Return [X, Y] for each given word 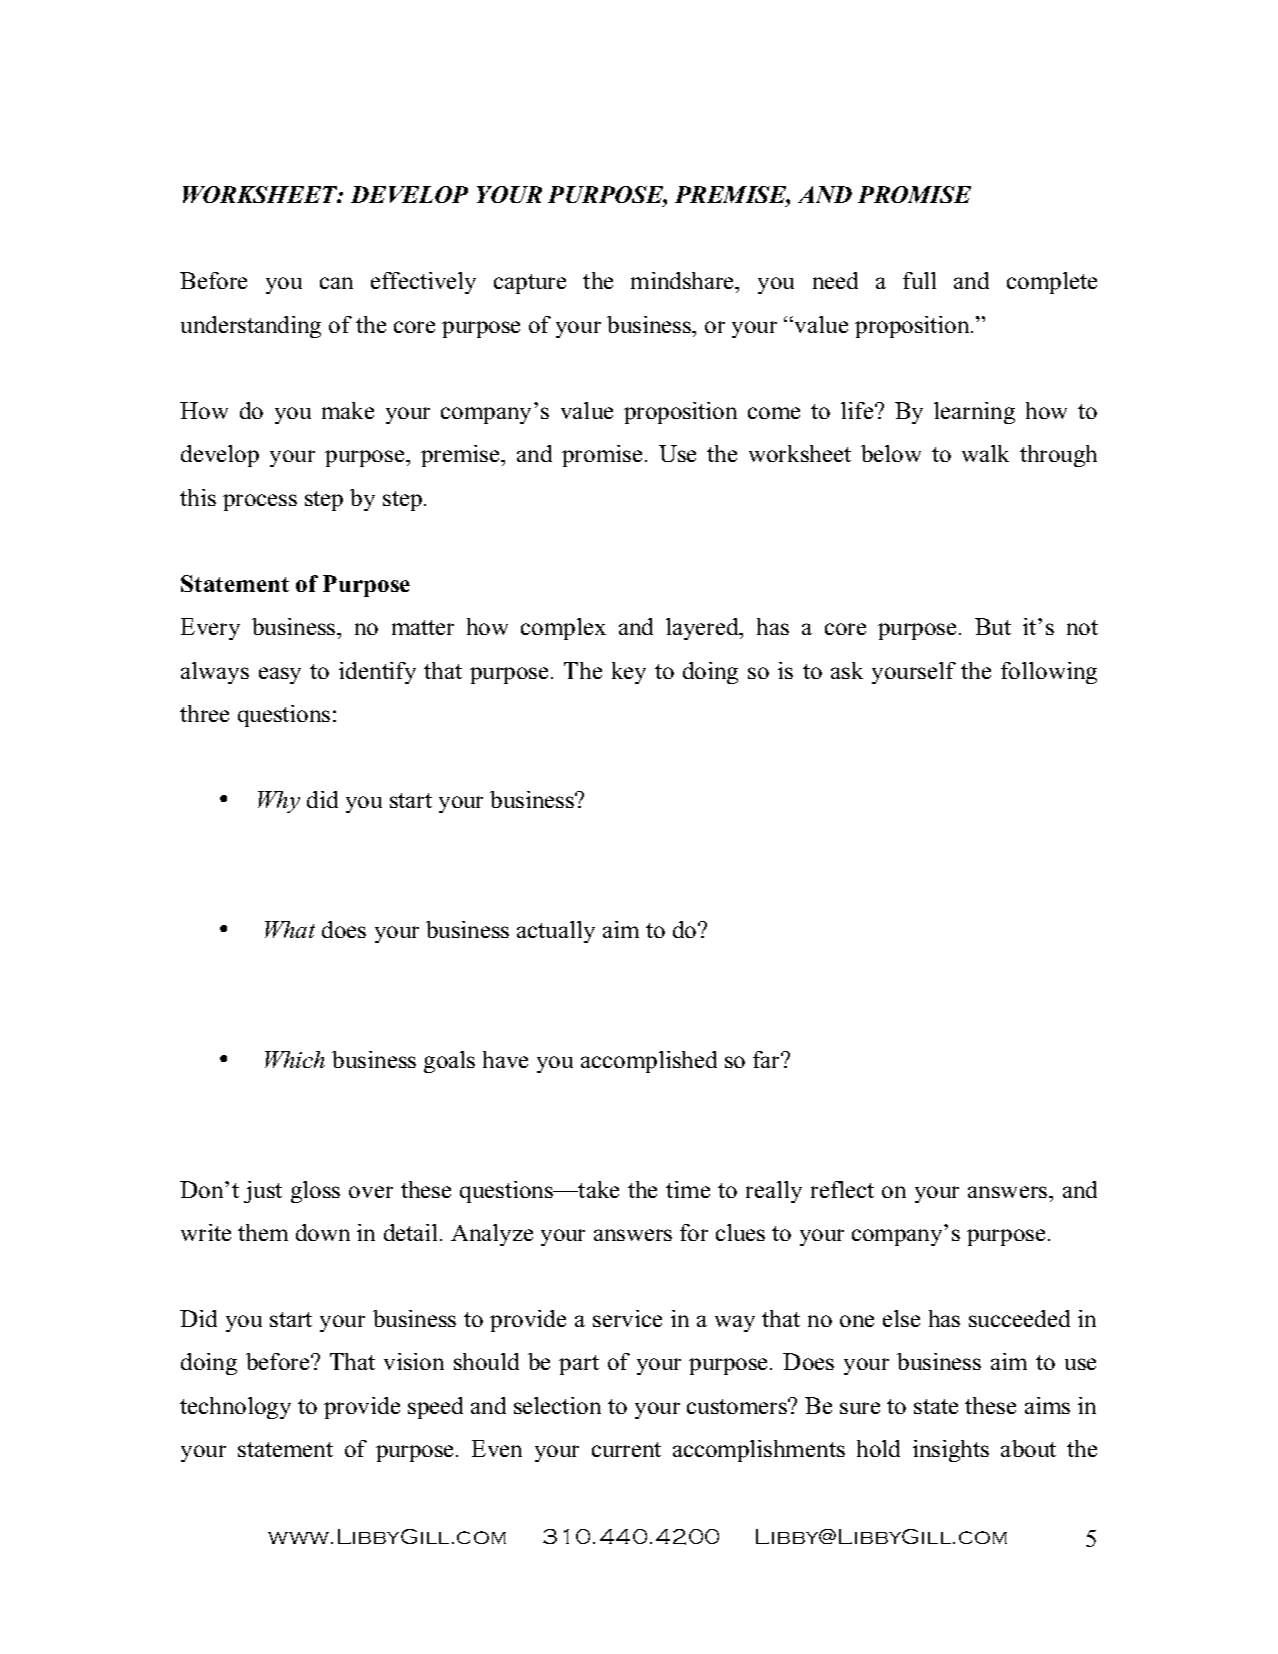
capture [530, 284]
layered [703, 629]
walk [985, 453]
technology [235, 1408]
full [919, 280]
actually [556, 932]
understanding [251, 327]
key [629, 673]
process [260, 502]
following [1049, 673]
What [290, 929]
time [688, 1189]
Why [279, 802]
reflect [842, 1189]
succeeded [1019, 1318]
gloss [315, 1192]
